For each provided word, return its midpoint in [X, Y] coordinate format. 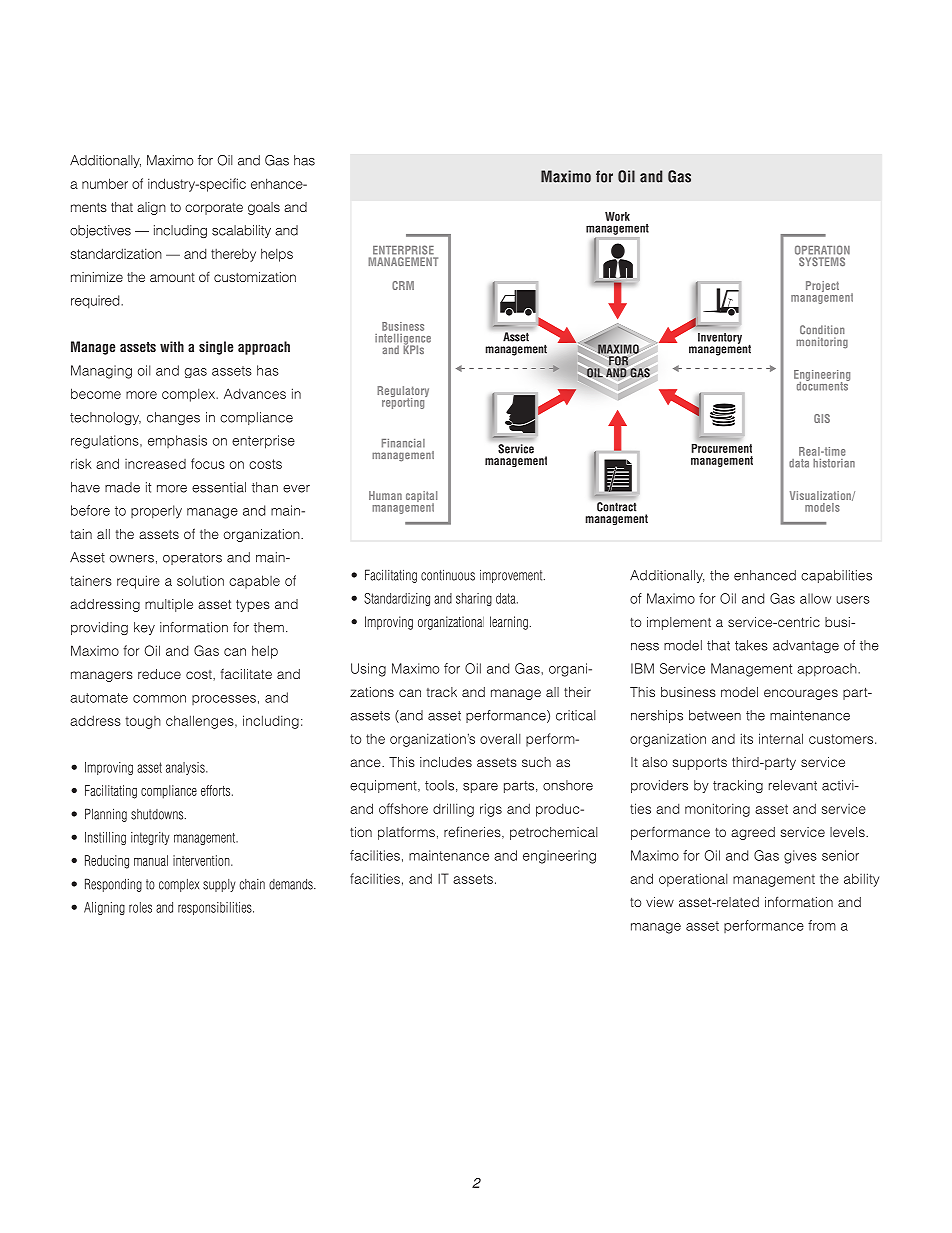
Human [385, 495]
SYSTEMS [822, 261]
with [172, 346]
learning [509, 623]
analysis [186, 768]
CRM [403, 285]
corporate [214, 209]
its [747, 738]
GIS [822, 418]
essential [219, 487]
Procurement [722, 448]
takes [751, 645]
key [144, 628]
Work [617, 216]
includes [446, 762]
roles [140, 907]
